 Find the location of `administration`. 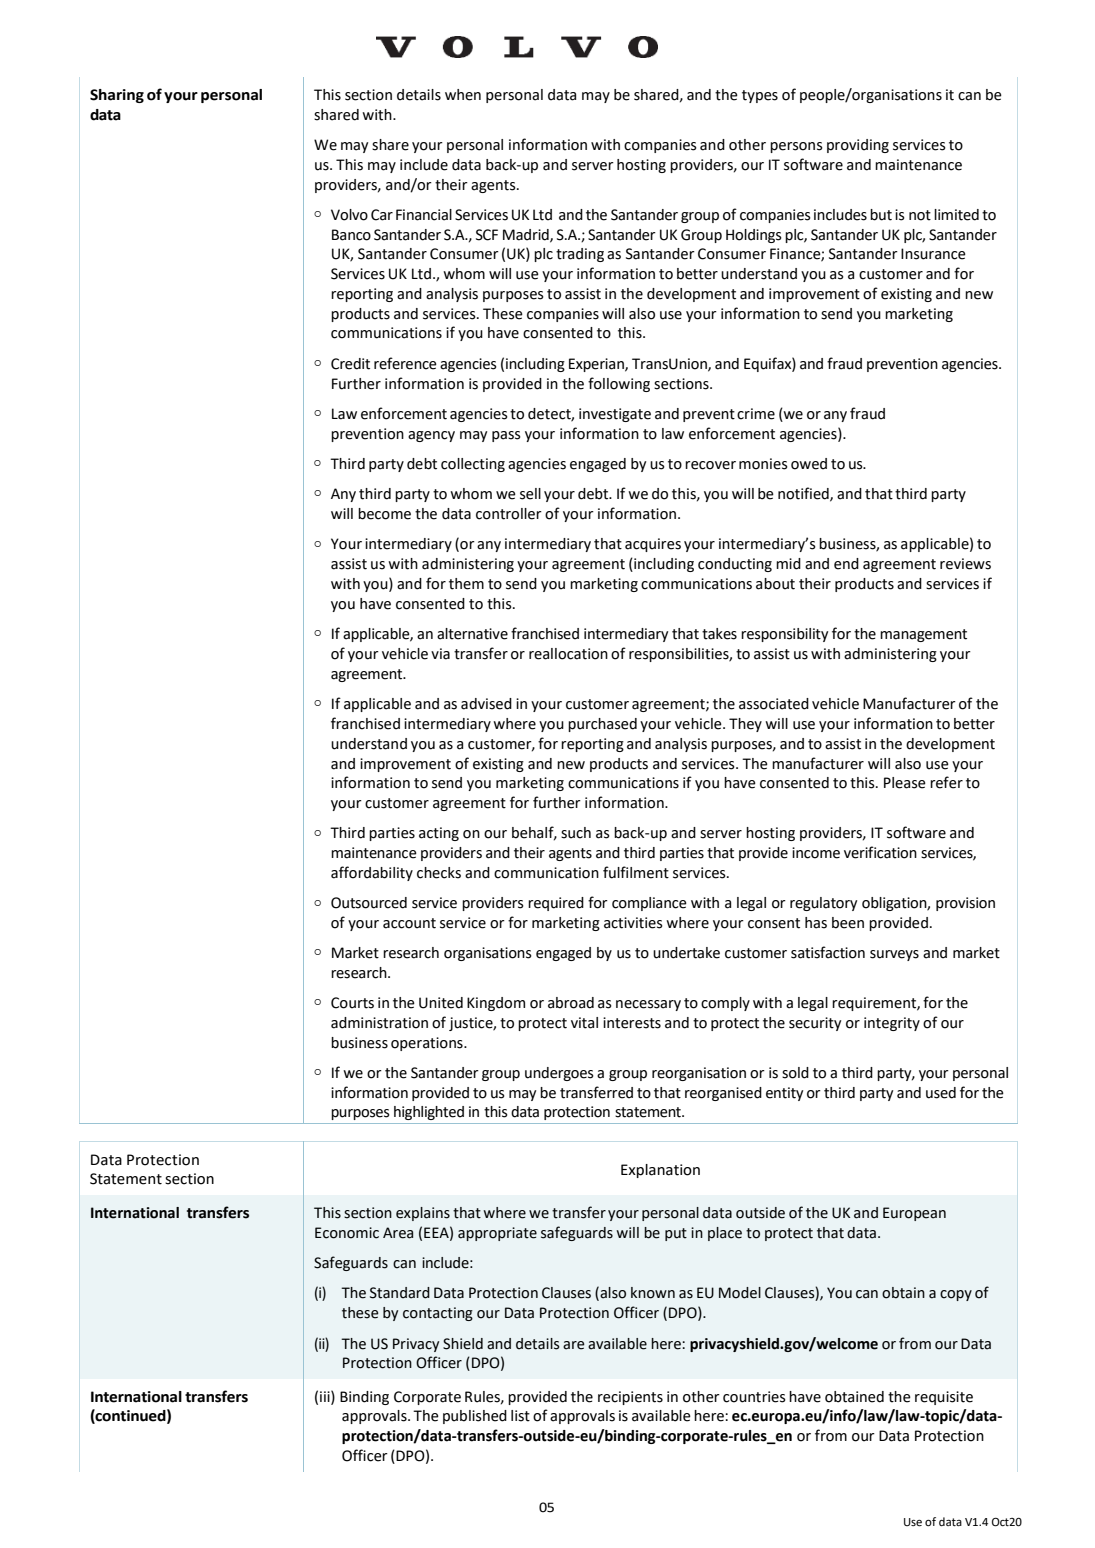

administration is located at coordinates (379, 1023).
